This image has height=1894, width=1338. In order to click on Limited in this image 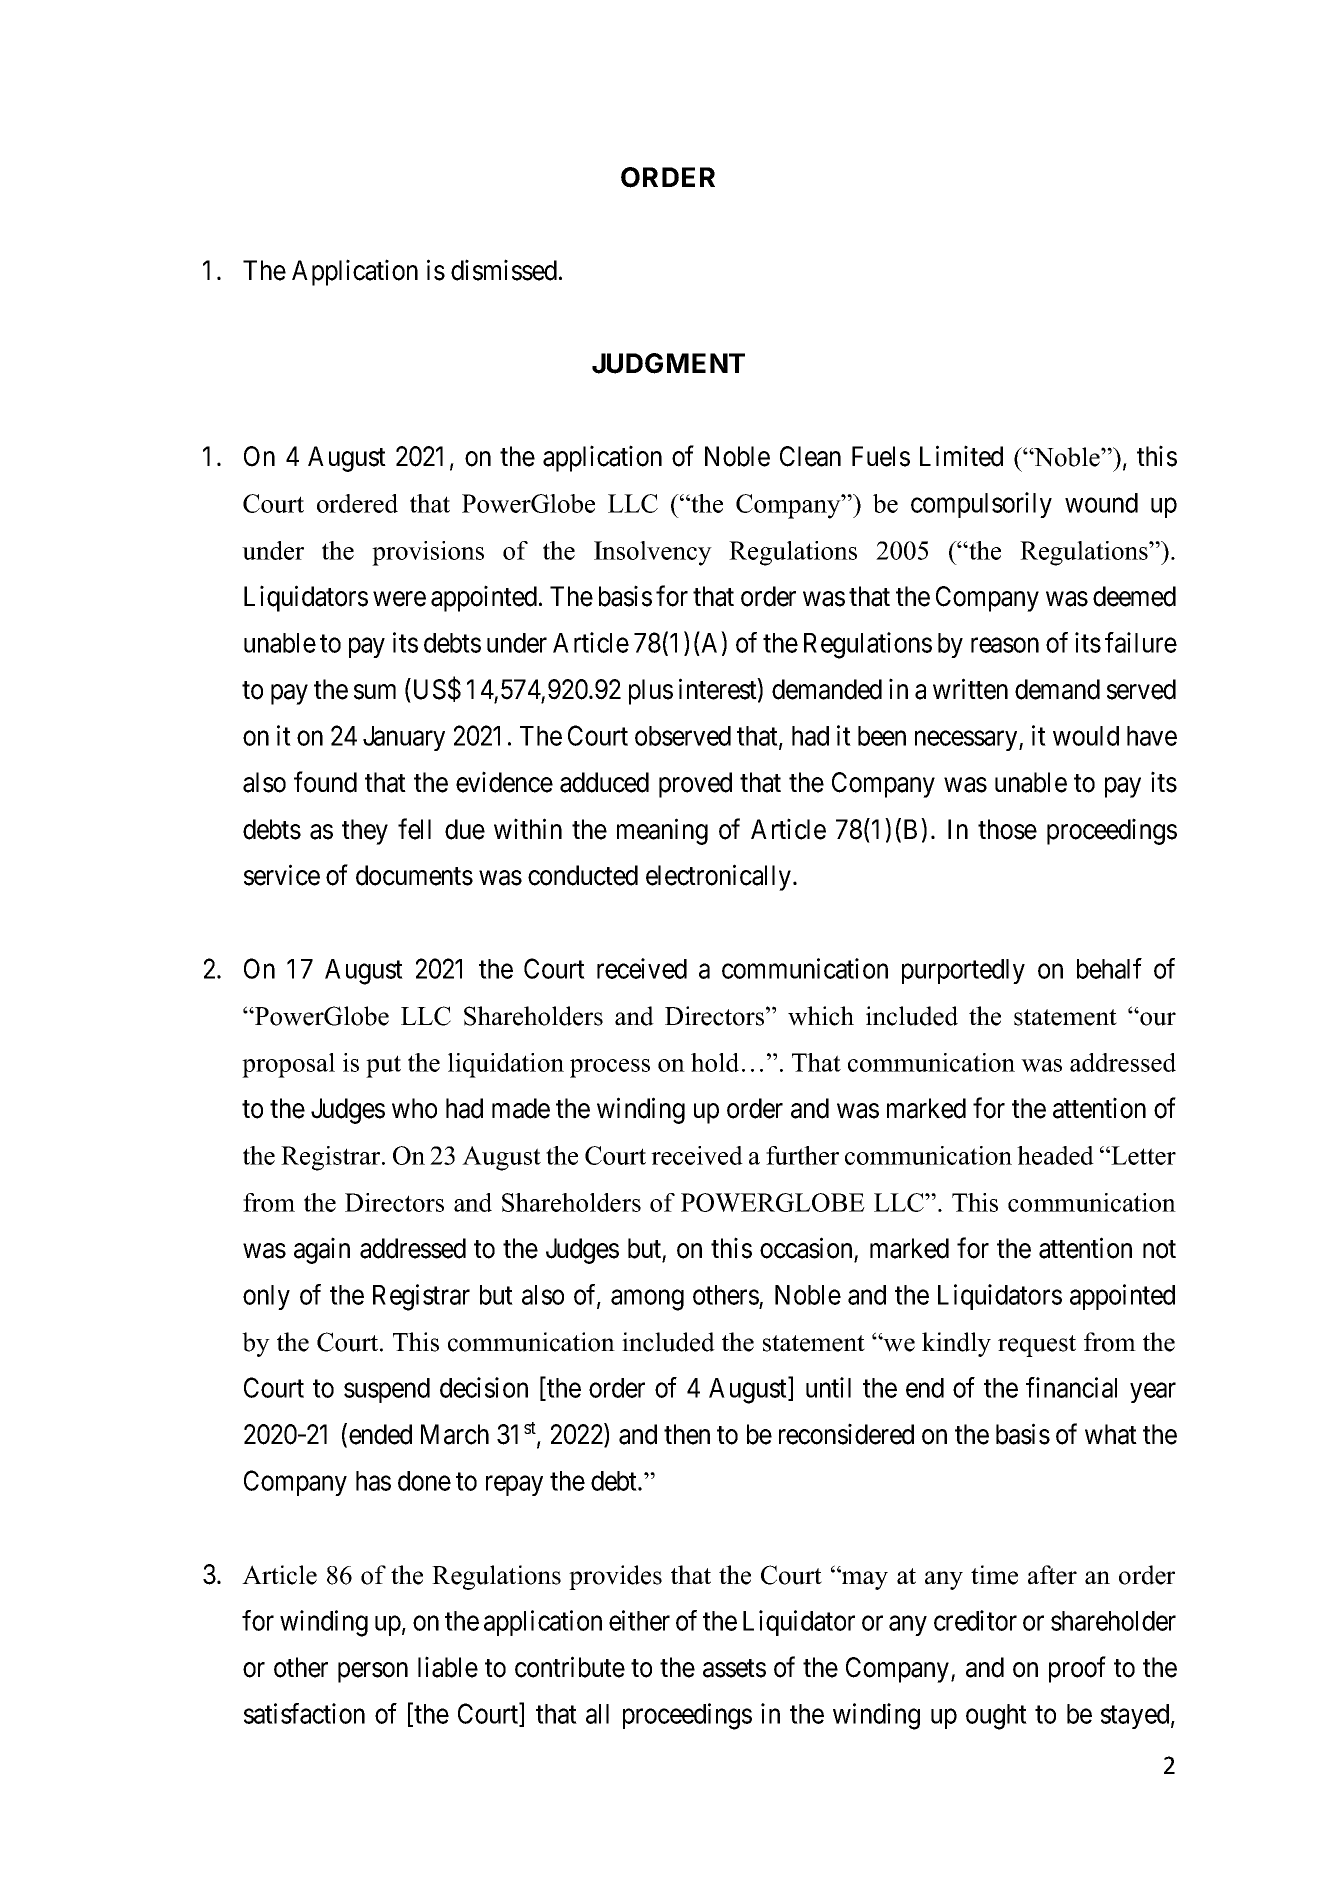, I will do `click(961, 456)`.
